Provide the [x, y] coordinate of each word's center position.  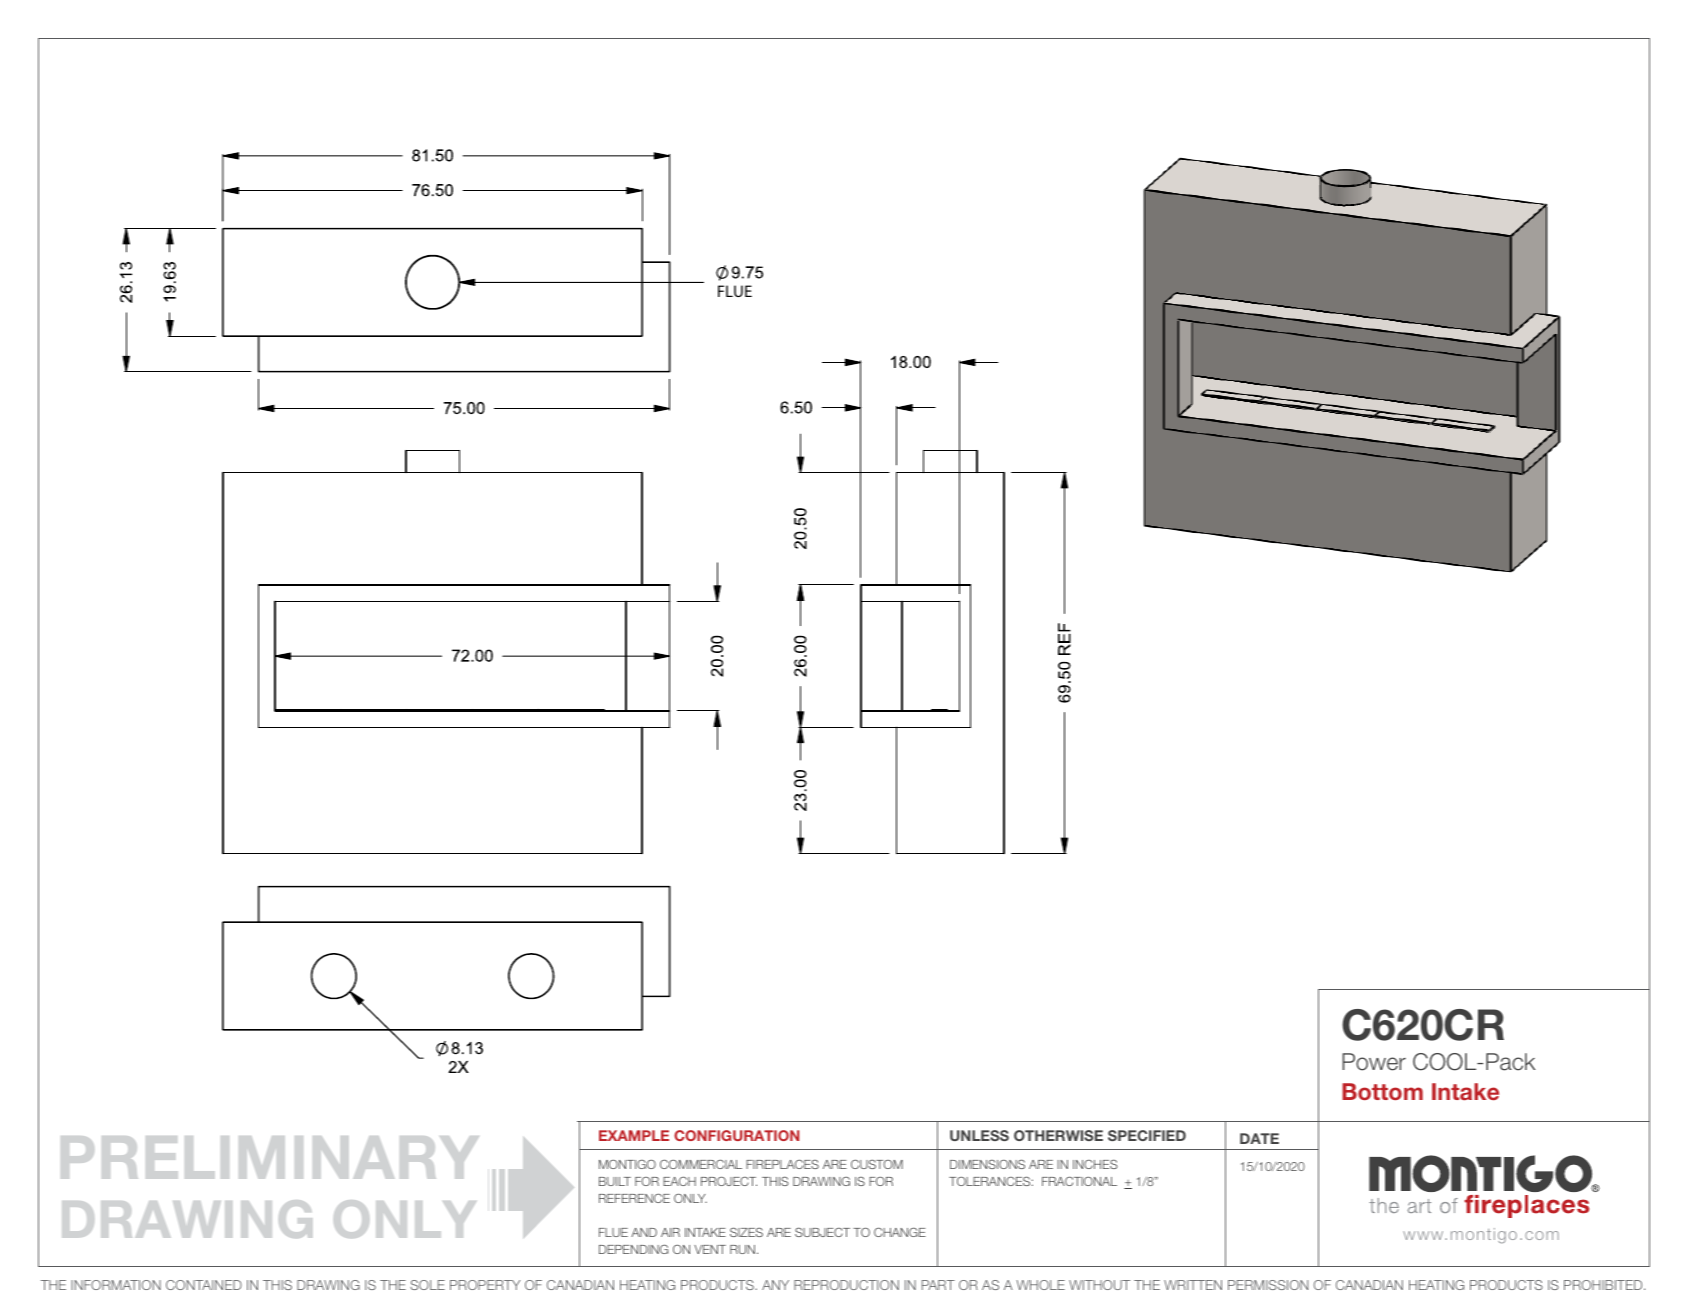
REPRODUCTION [846, 1285]
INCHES [1095, 1164]
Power [1374, 1062]
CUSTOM [877, 1164]
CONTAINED [204, 1285]
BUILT [615, 1181]
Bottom [1382, 1091]
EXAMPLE [634, 1135]
